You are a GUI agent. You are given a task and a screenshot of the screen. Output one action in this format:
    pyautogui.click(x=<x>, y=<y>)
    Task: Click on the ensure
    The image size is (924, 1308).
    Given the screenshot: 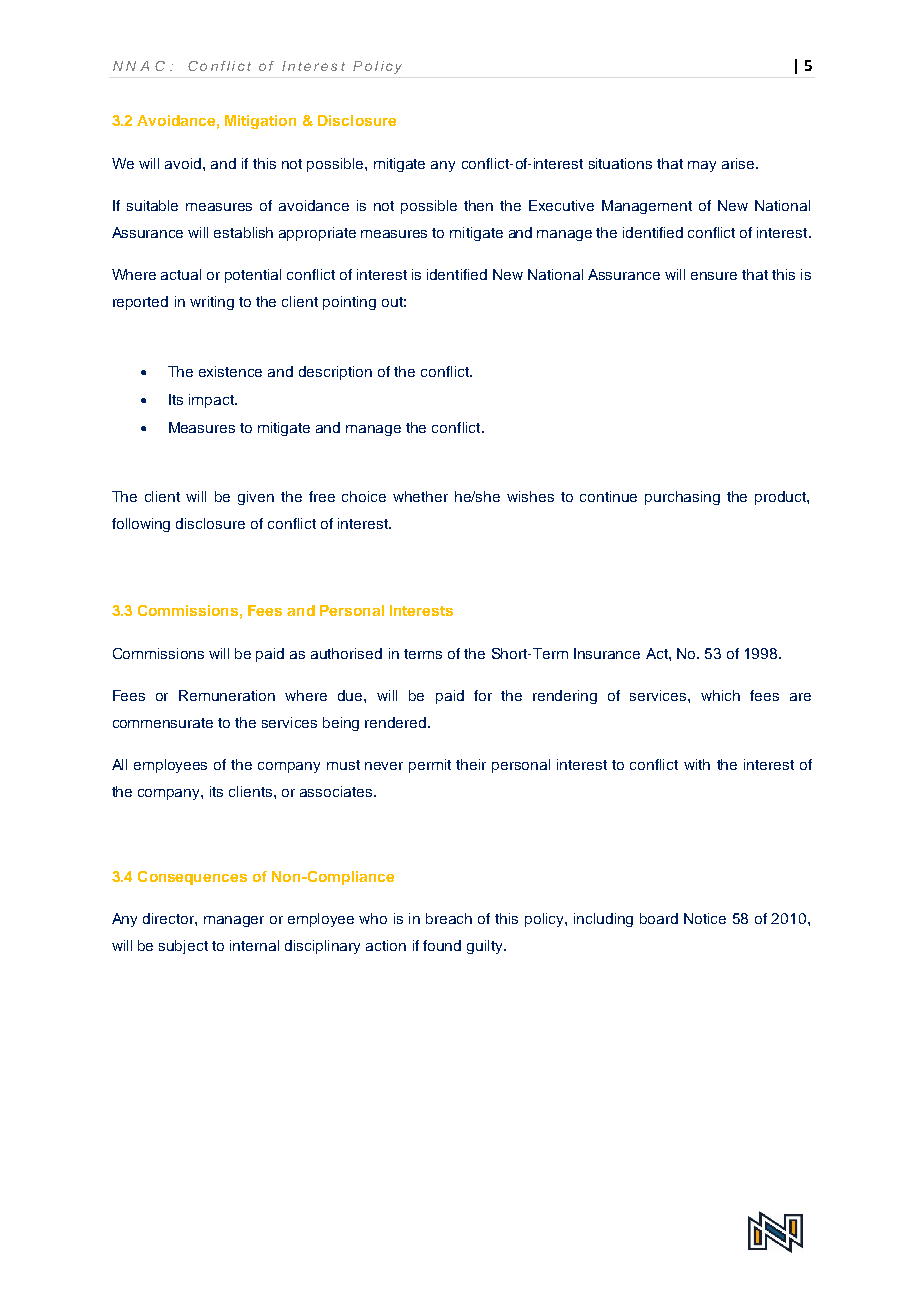 What is the action you would take?
    pyautogui.click(x=714, y=276)
